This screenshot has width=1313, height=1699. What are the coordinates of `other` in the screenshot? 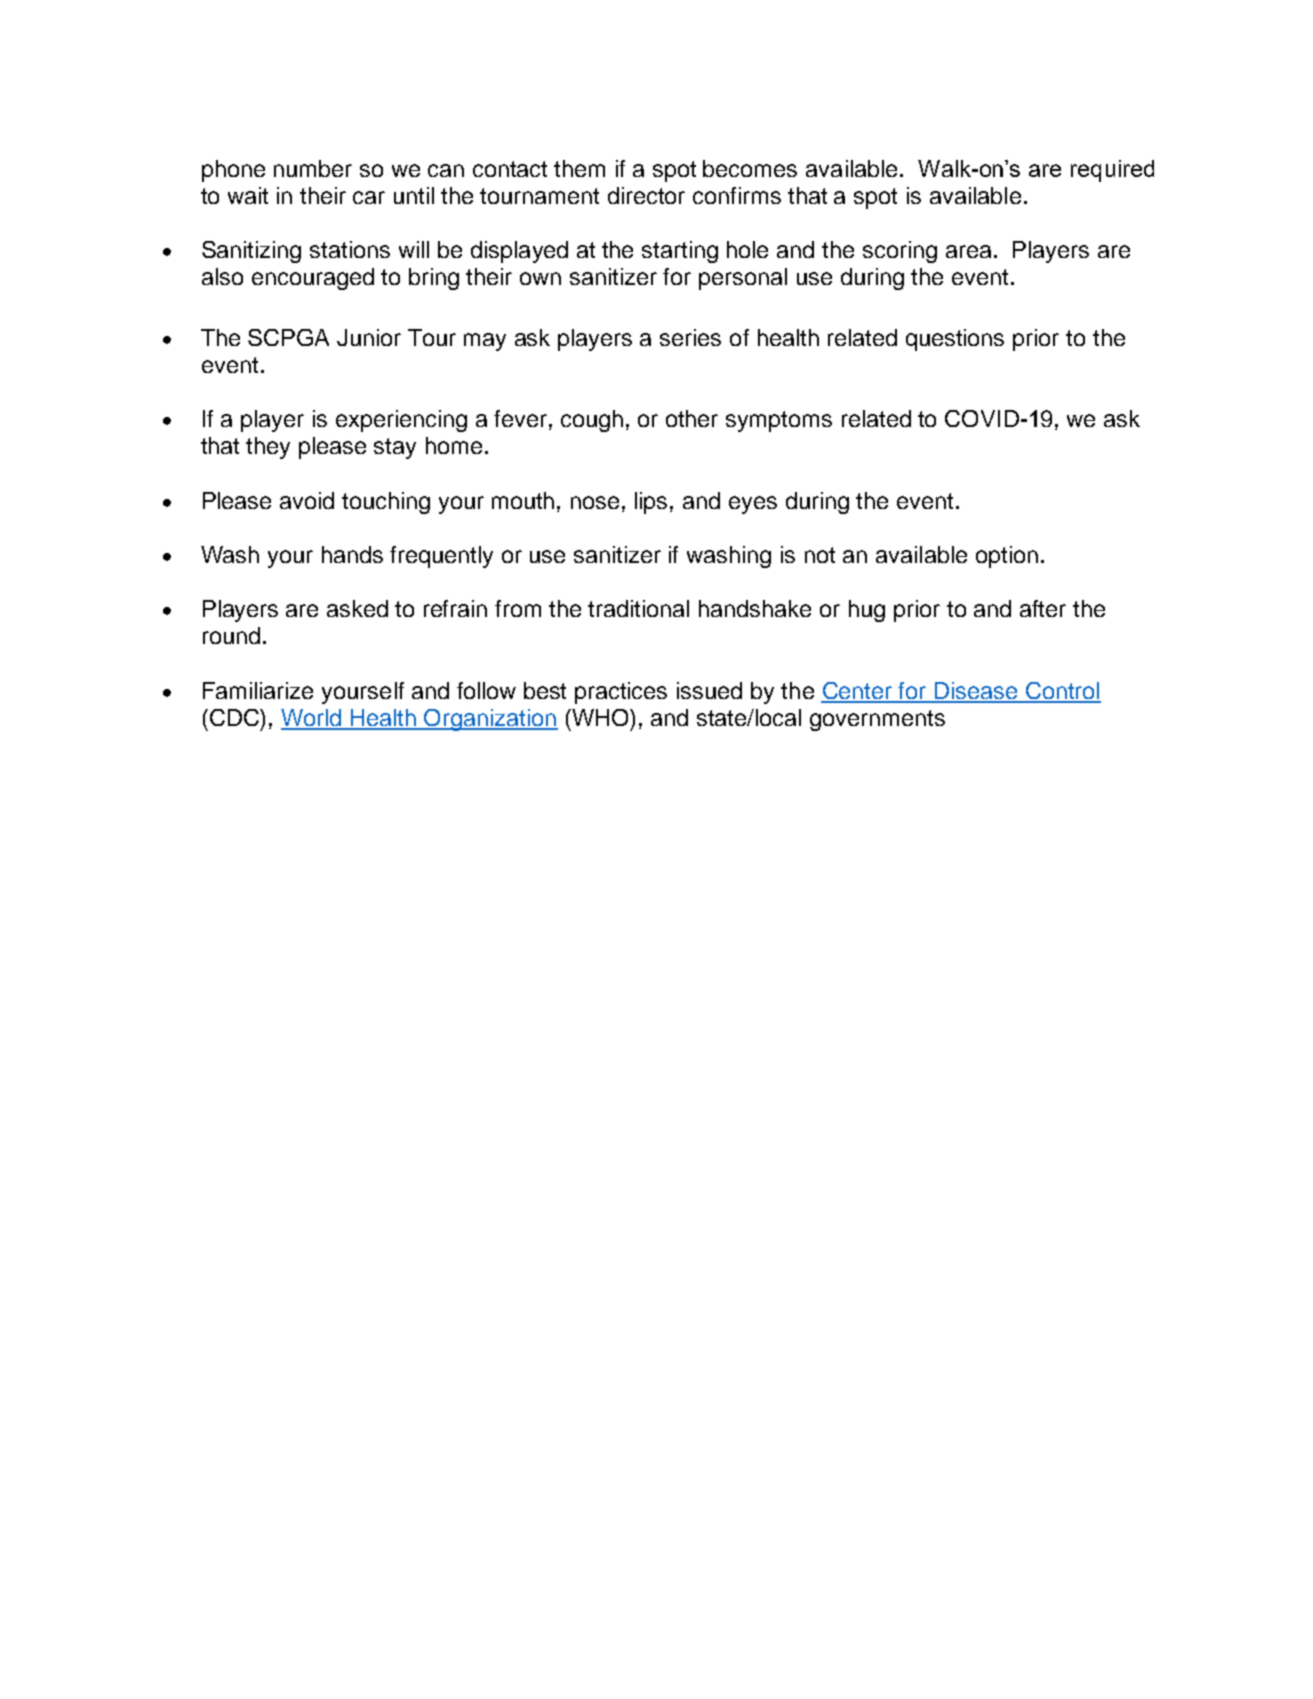 It's located at (692, 418).
